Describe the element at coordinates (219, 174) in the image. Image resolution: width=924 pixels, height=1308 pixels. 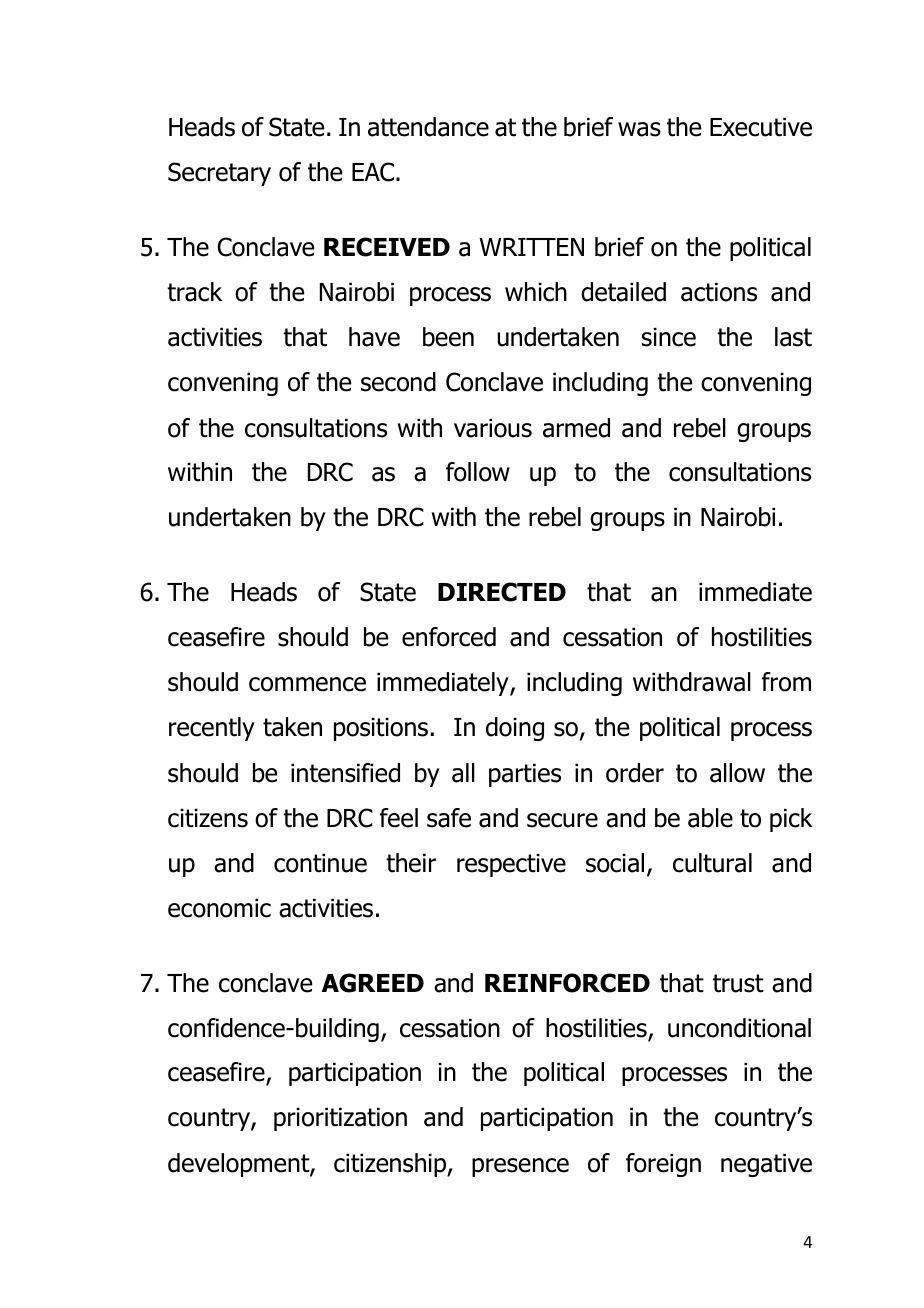
I see `Secretary` at that location.
